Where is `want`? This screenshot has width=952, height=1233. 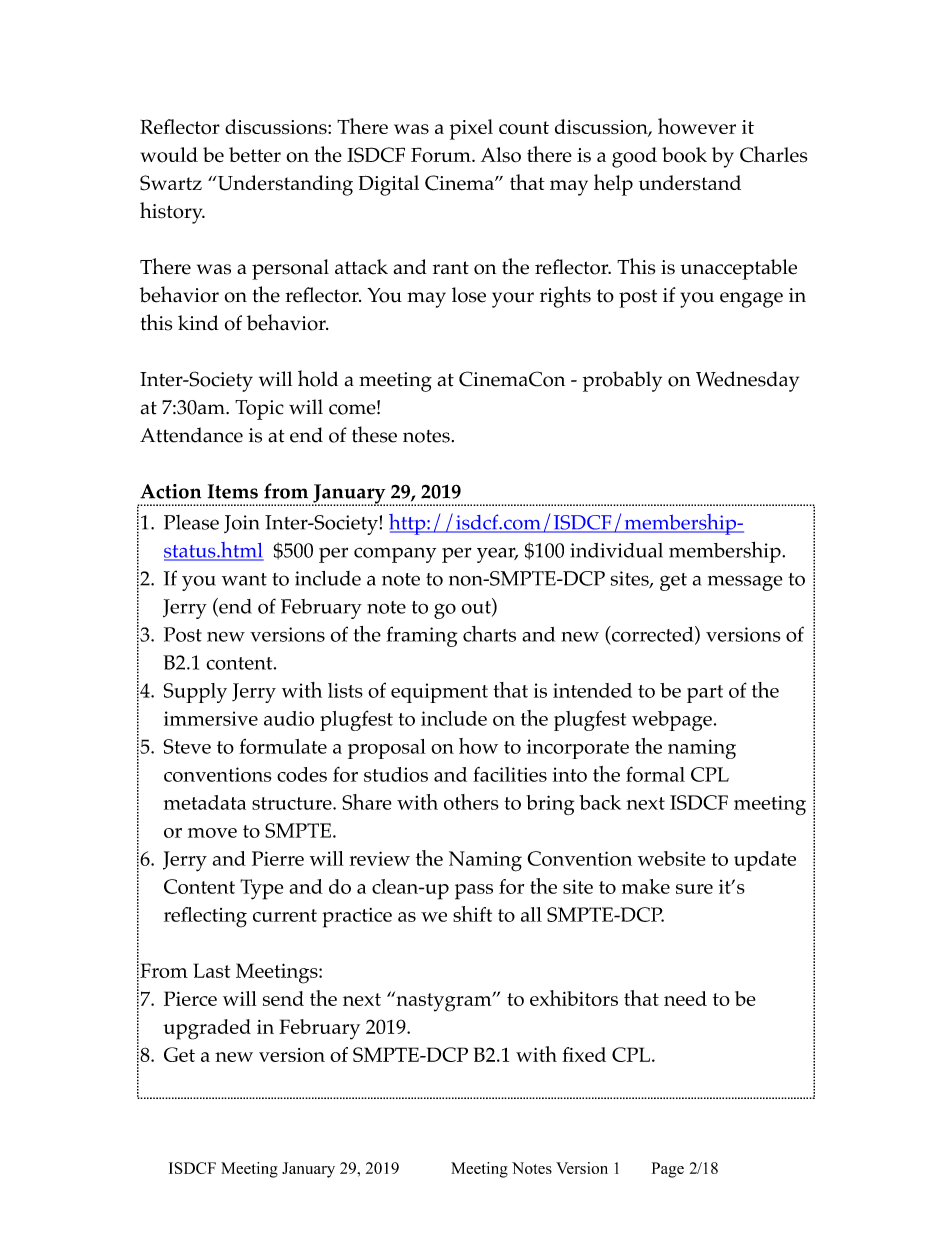
want is located at coordinates (244, 579).
